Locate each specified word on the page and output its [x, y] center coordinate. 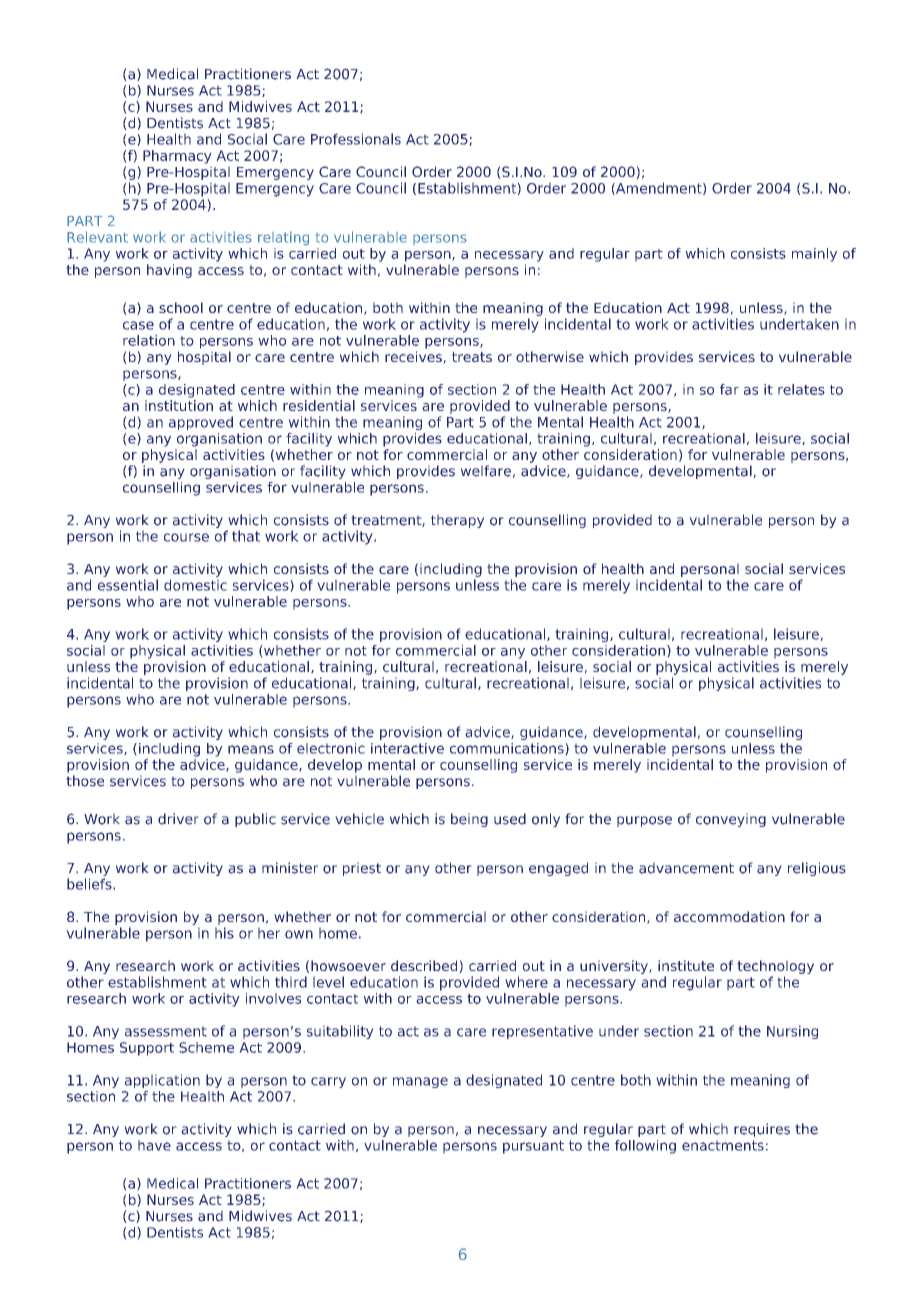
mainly [814, 255]
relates [801, 389]
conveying [731, 820]
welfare [486, 471]
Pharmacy [177, 157]
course [186, 537]
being [469, 820]
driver [178, 819]
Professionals [356, 139]
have [154, 1145]
